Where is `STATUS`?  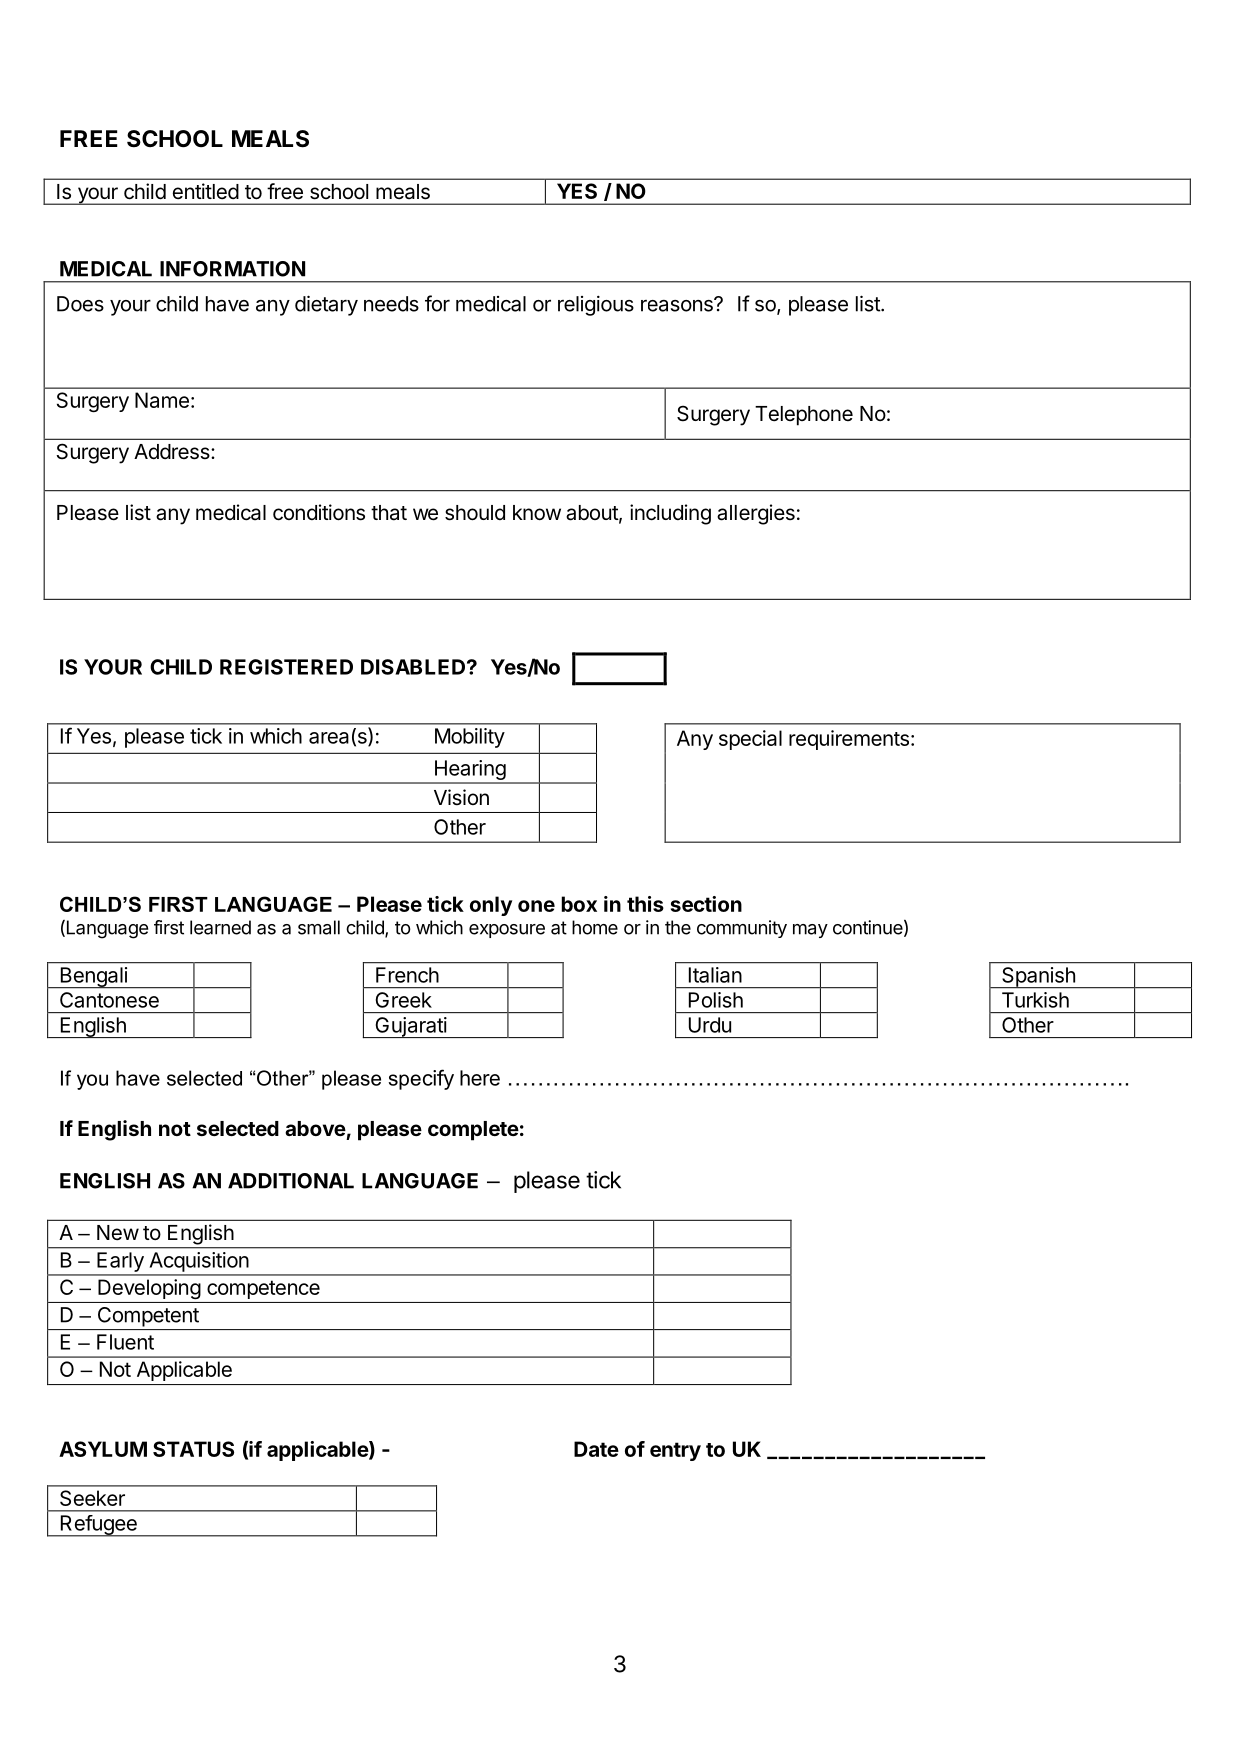 STATUS is located at coordinates (193, 1449).
